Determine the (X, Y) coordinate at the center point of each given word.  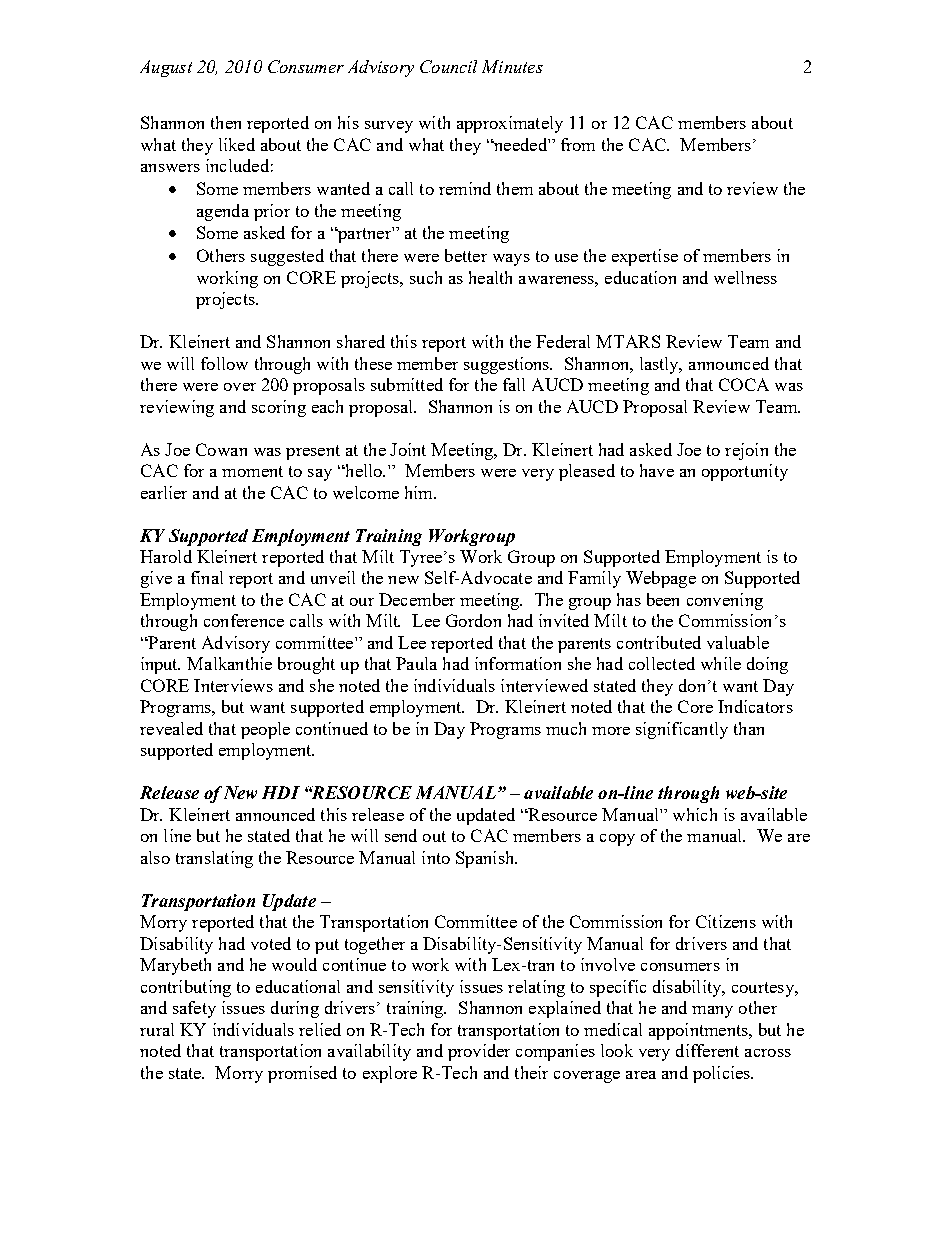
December (417, 599)
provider (479, 1052)
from (578, 144)
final (207, 577)
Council (448, 66)
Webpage (661, 579)
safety (194, 1009)
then (226, 122)
